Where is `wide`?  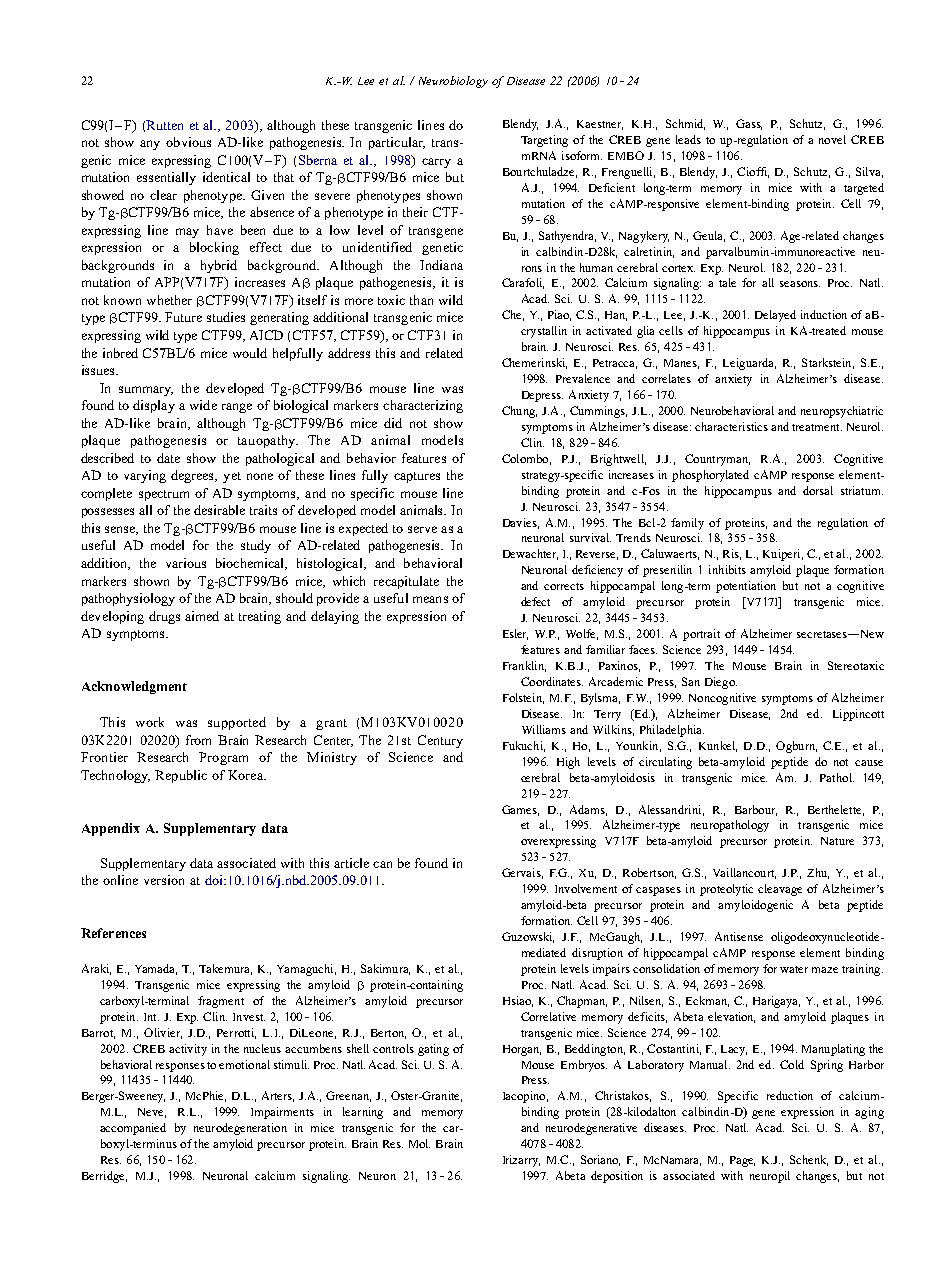
wide is located at coordinates (203, 405).
